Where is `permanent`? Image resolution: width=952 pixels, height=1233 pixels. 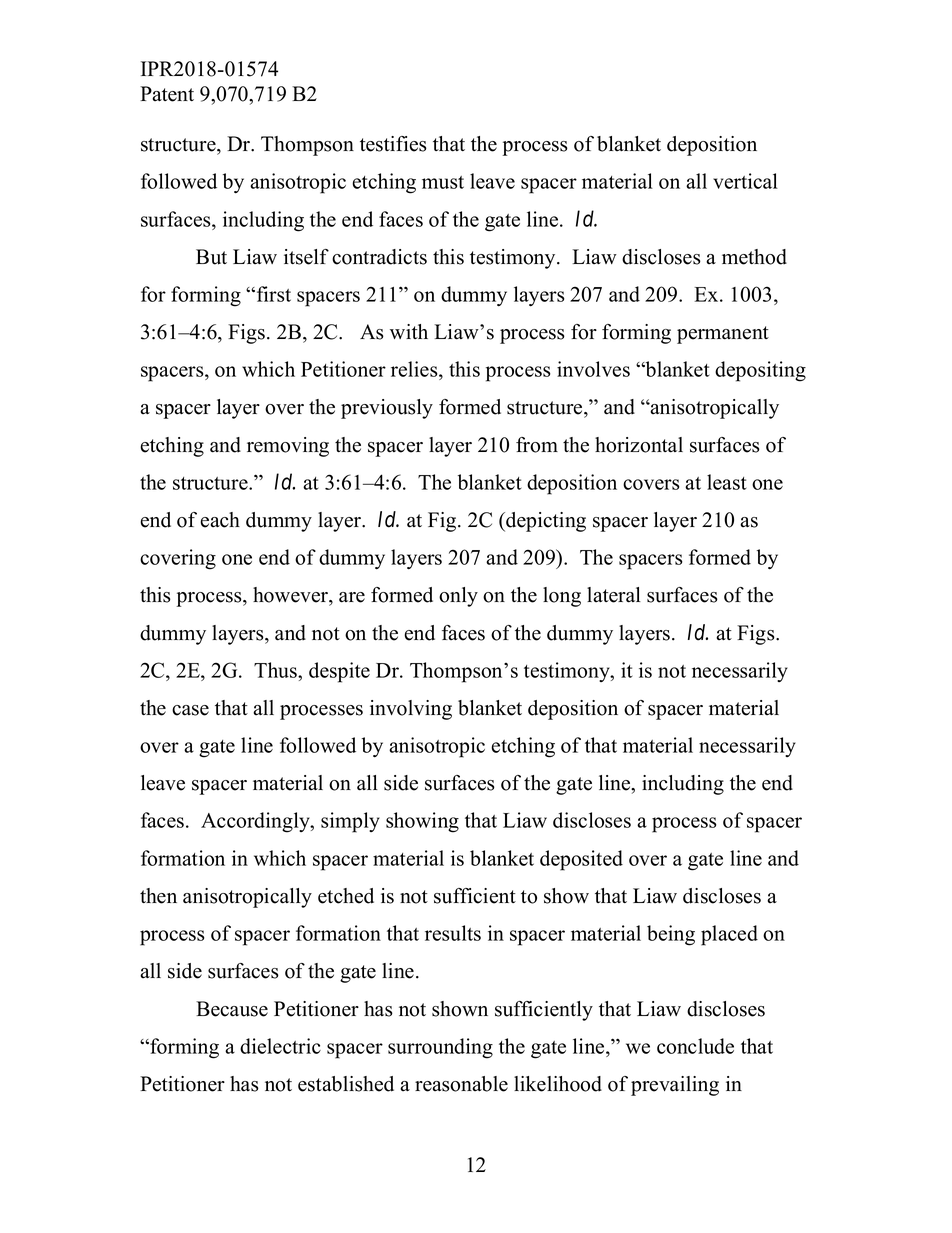
permanent is located at coordinates (723, 335).
